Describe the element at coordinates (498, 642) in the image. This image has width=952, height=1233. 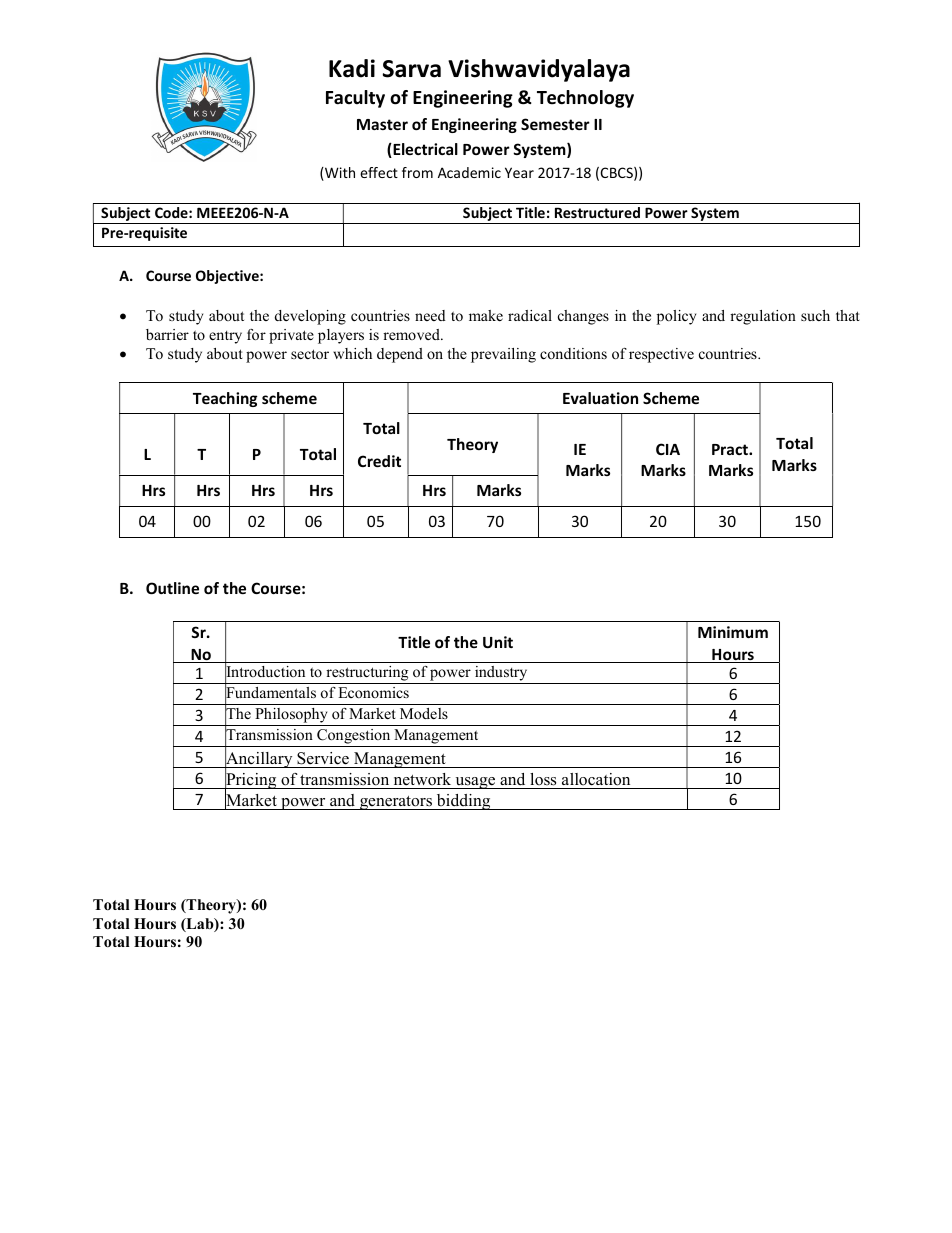
I see `Unit` at that location.
